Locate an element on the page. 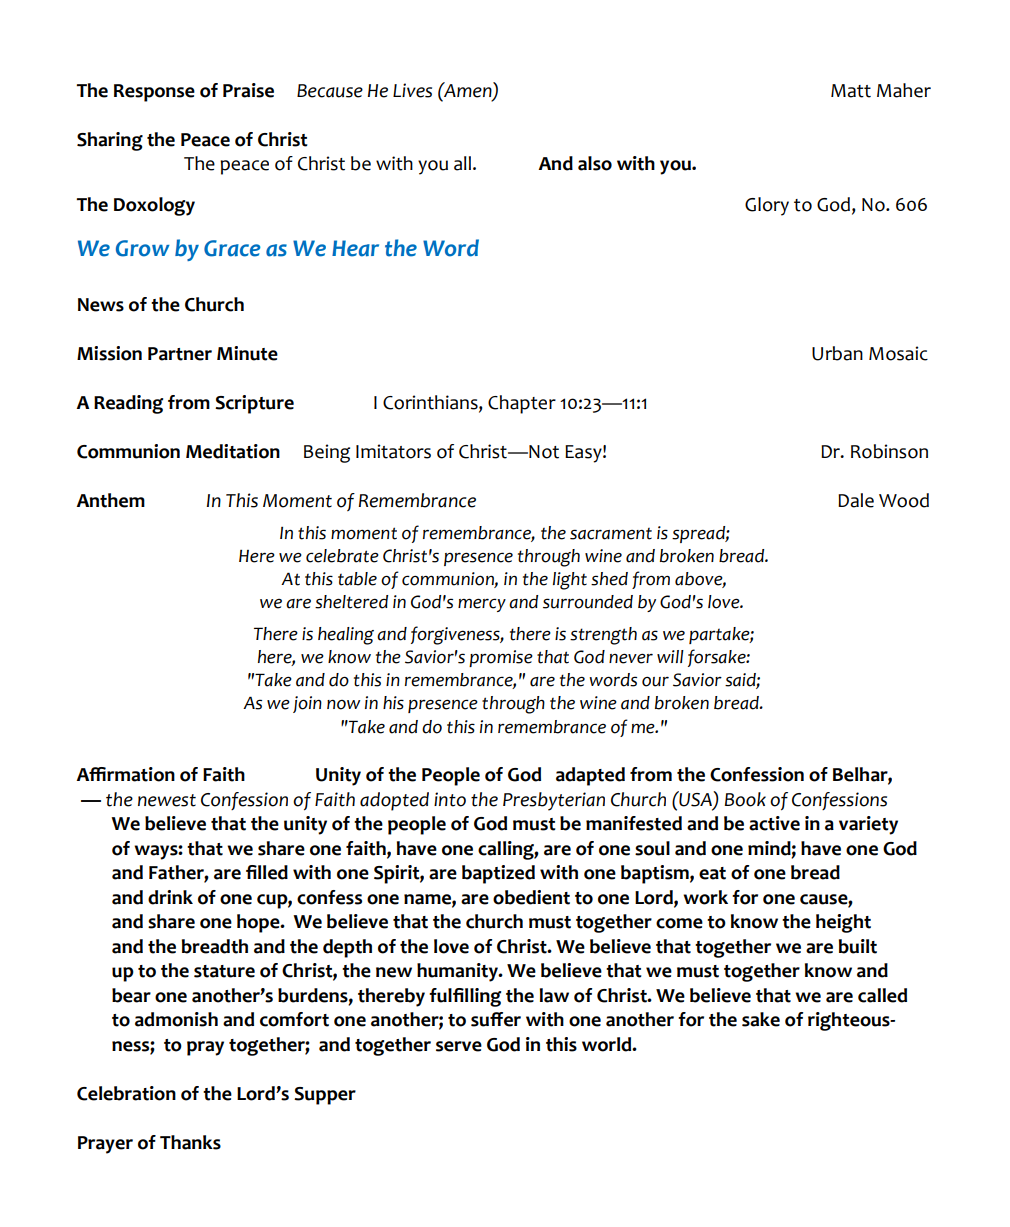  healing is located at coordinates (346, 636).
